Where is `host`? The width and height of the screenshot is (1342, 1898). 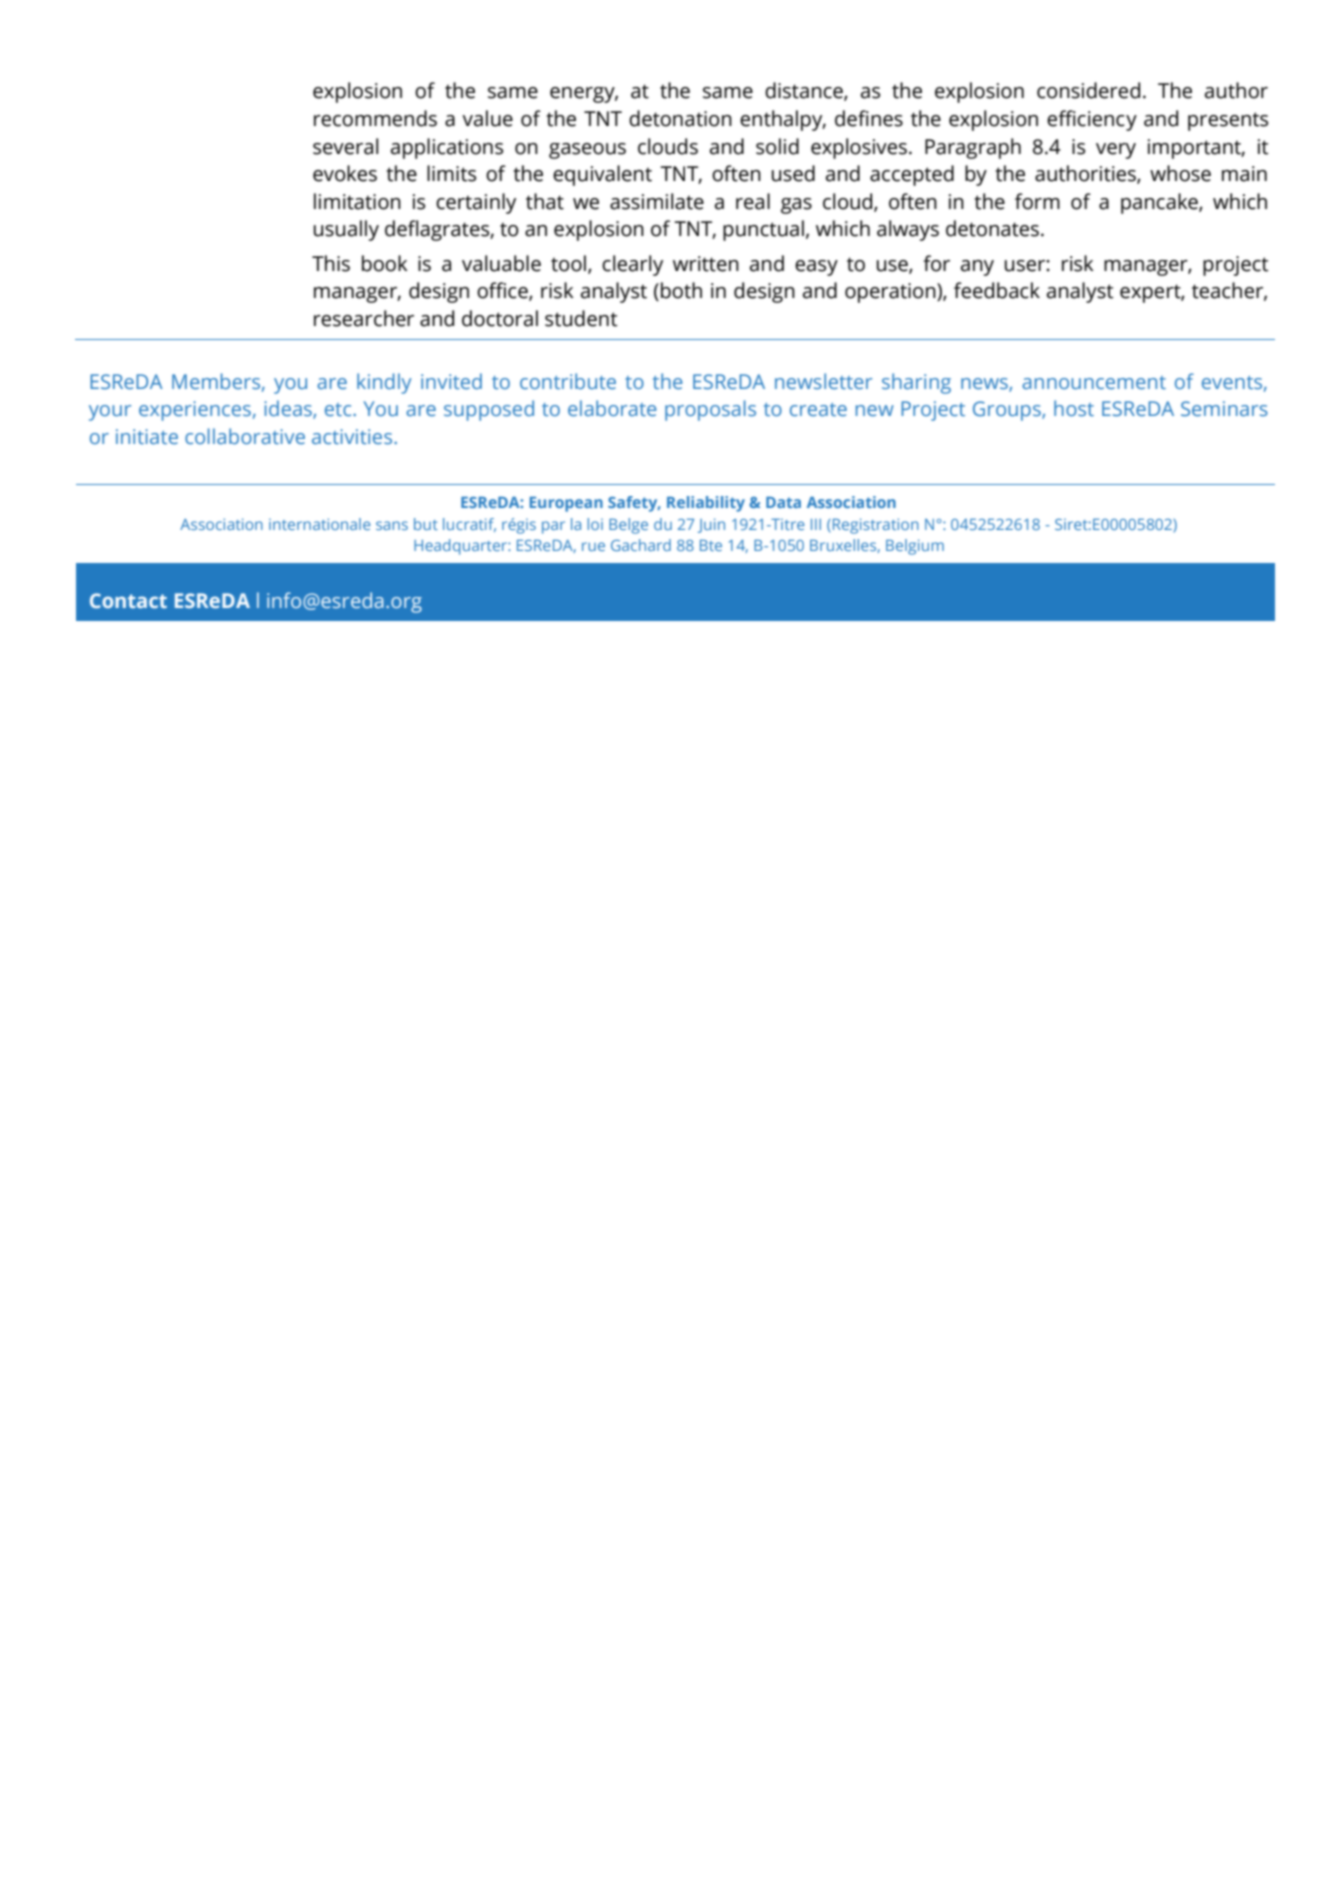
host is located at coordinates (1074, 408).
